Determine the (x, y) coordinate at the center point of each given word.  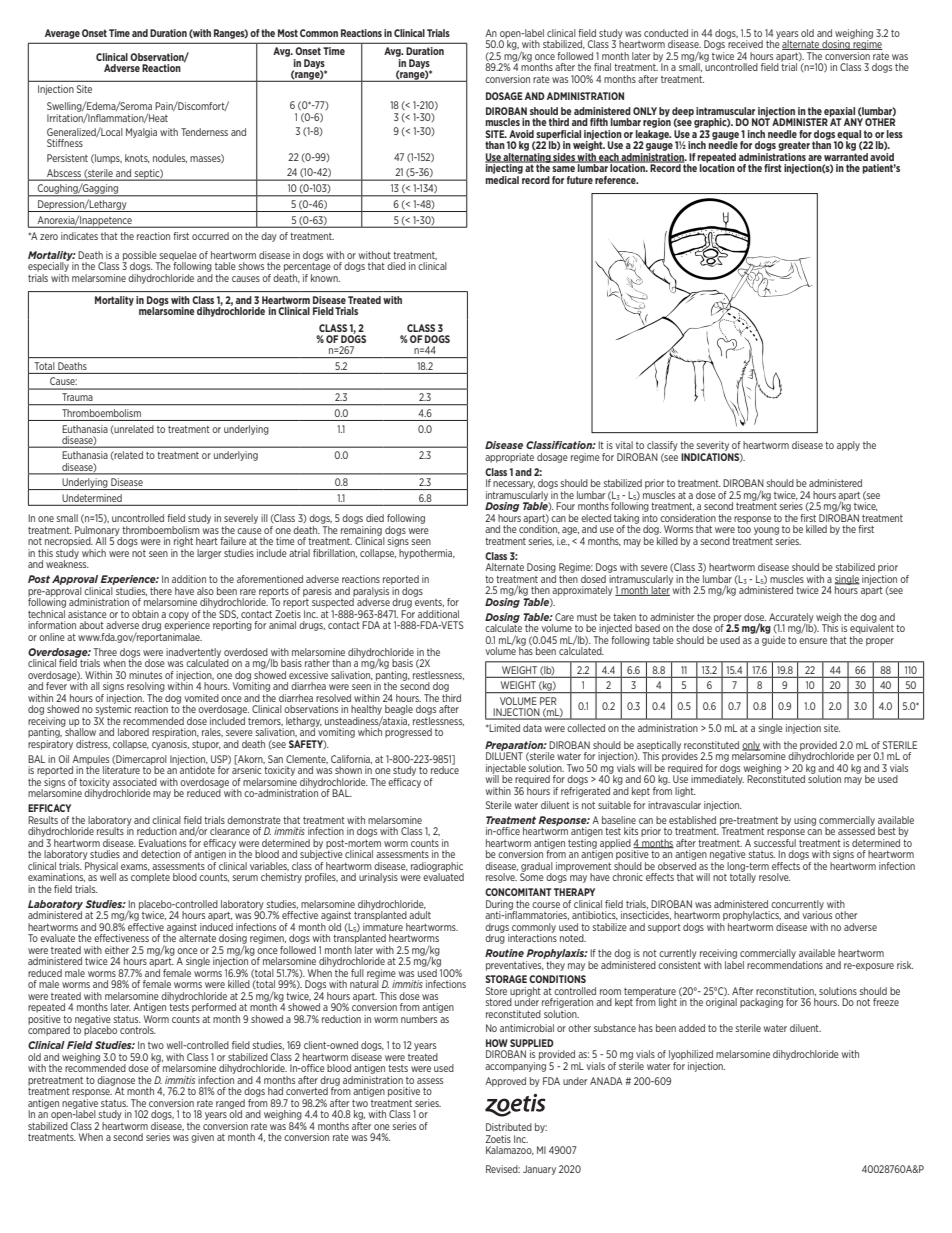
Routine (504, 953)
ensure (813, 641)
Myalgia (141, 133)
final (602, 67)
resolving (146, 687)
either (117, 950)
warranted (846, 157)
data (532, 728)
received (745, 43)
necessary (514, 485)
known (325, 276)
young (766, 531)
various (817, 914)
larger (209, 554)
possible (140, 257)
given (202, 1138)
